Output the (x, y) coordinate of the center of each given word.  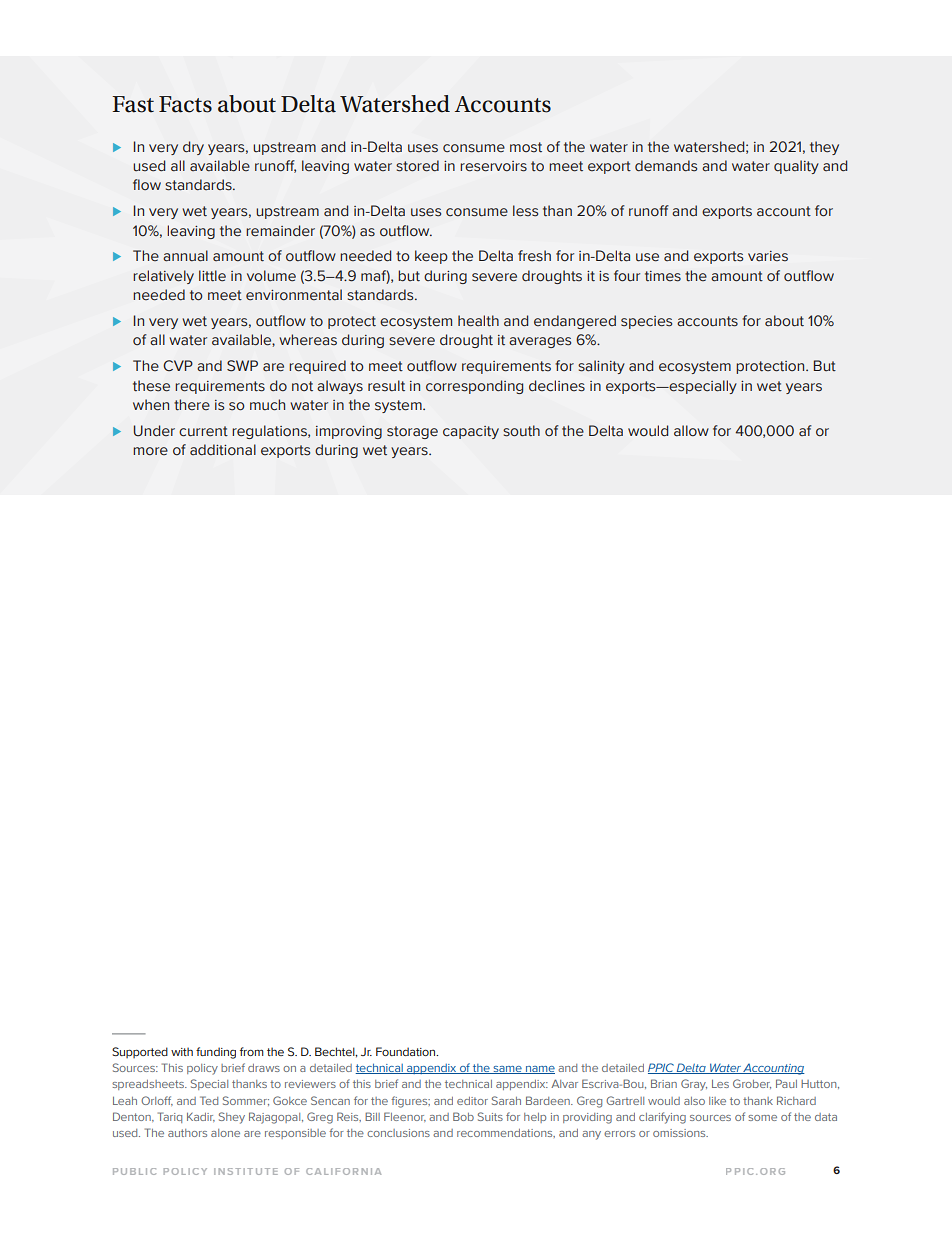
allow (691, 431)
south (521, 431)
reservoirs (493, 166)
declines (557, 386)
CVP (178, 365)
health (478, 321)
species (646, 322)
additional (223, 450)
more (150, 451)
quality (796, 167)
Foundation (407, 1051)
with (182, 1051)
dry (193, 148)
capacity (471, 432)
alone (225, 1133)
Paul (786, 1083)
